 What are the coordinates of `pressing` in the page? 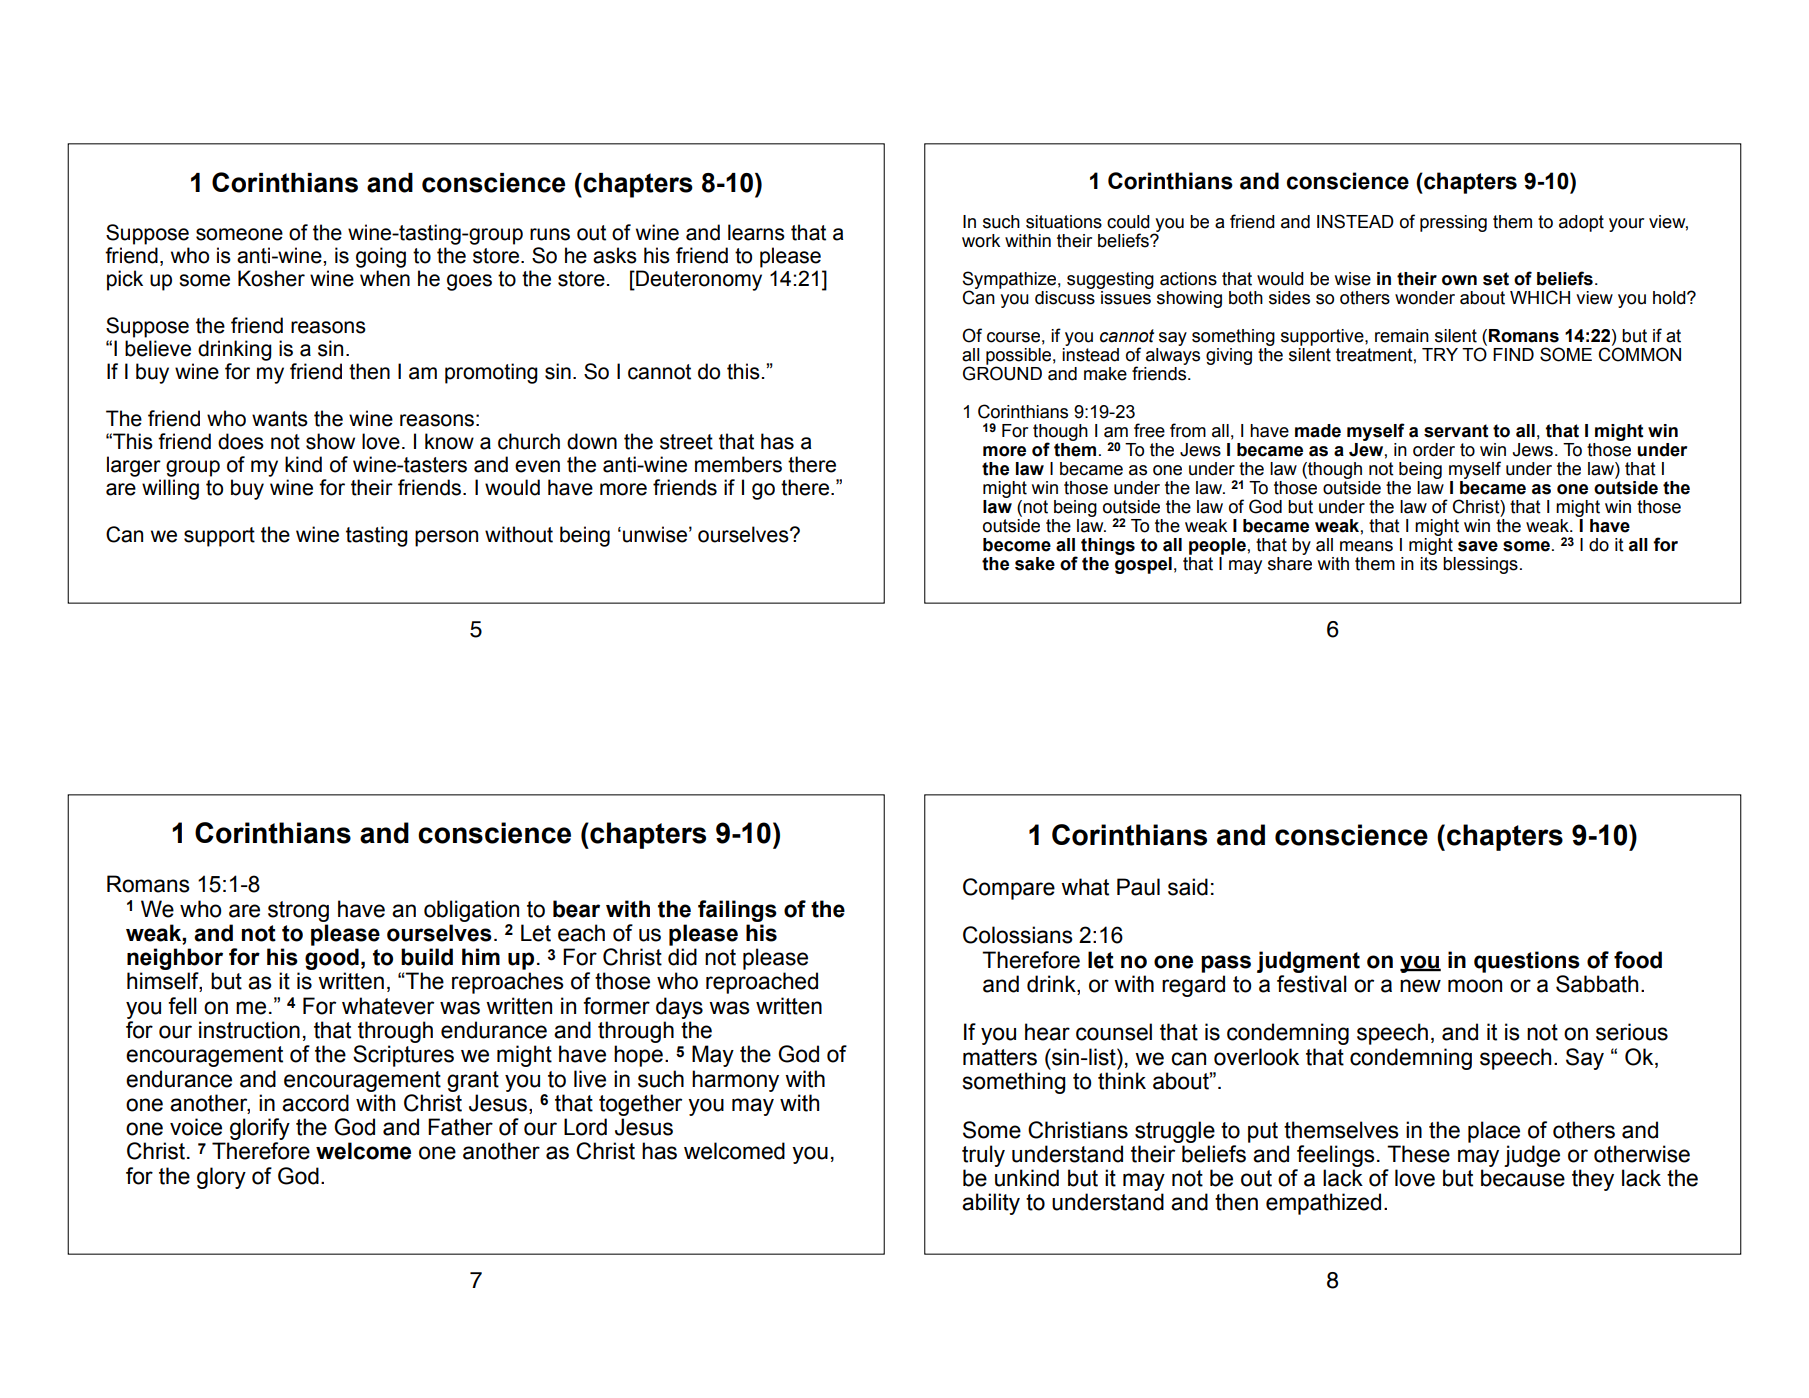 It's located at (1453, 223).
